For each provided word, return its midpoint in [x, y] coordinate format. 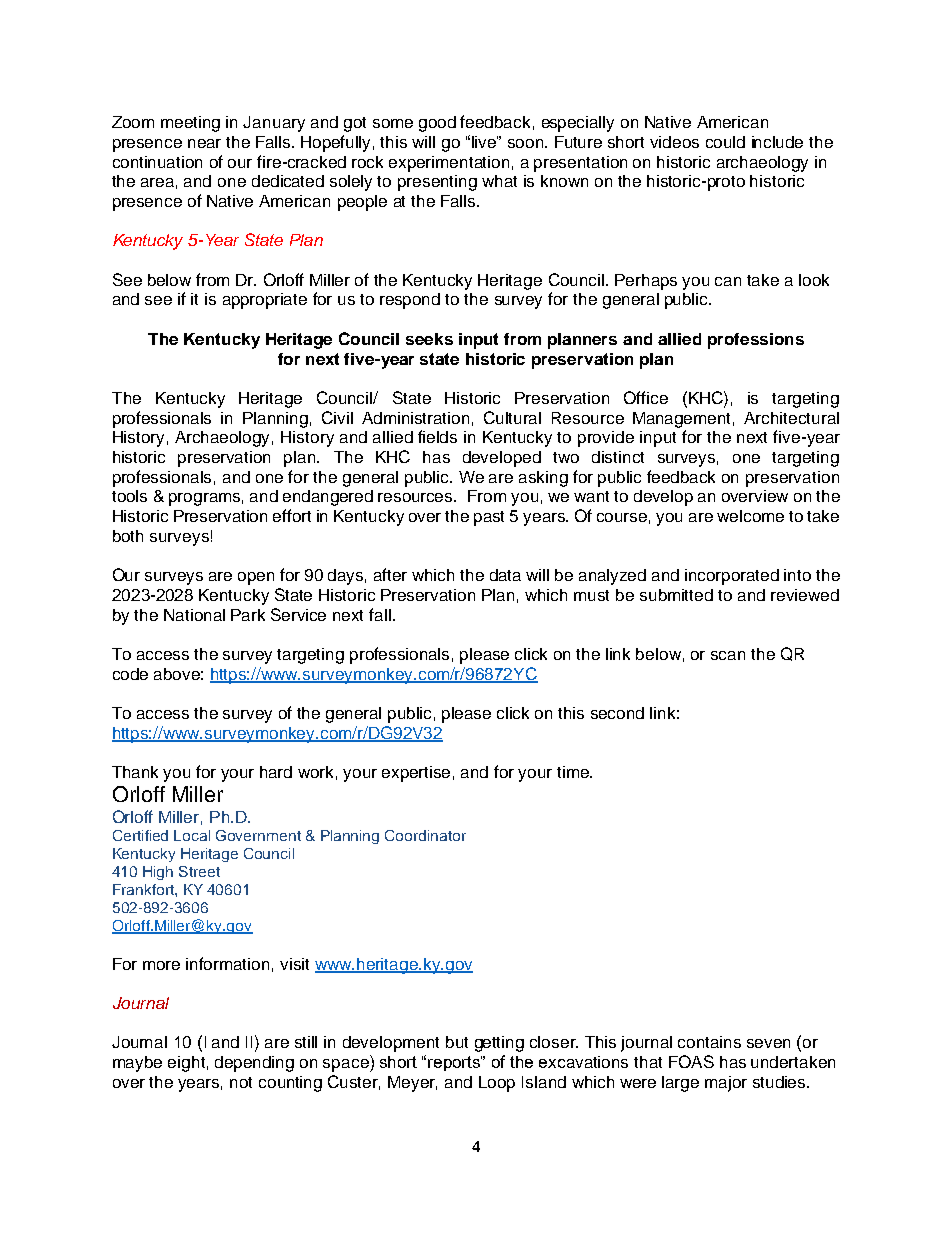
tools [129, 496]
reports [455, 1063]
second [617, 713]
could [725, 142]
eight [186, 1064]
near [204, 143]
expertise [416, 774]
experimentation [449, 164]
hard [276, 772]
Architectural [791, 418]
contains [709, 1042]
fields [437, 436]
